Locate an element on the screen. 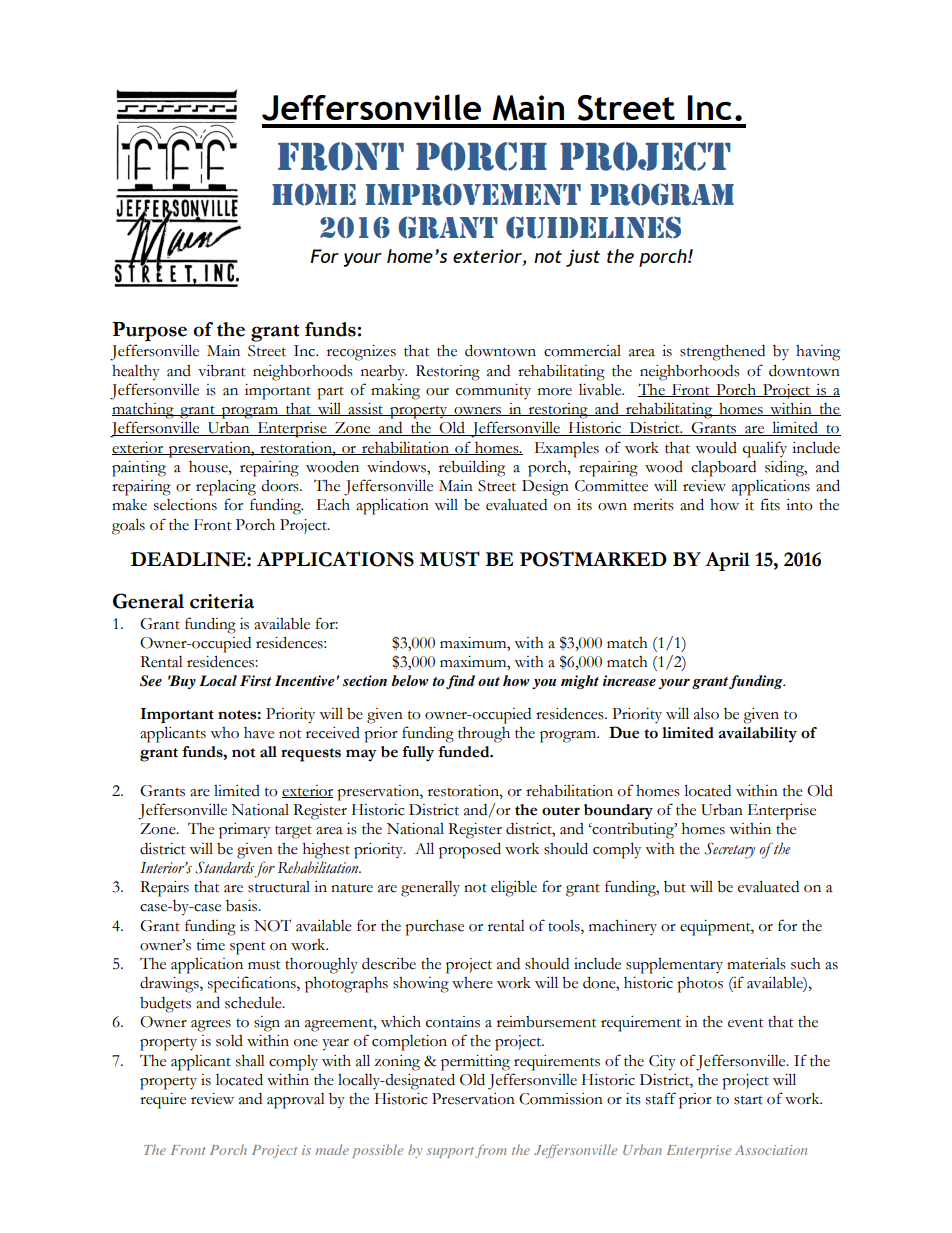 Image resolution: width=952 pixels, height=1233 pixels. time is located at coordinates (211, 945).
